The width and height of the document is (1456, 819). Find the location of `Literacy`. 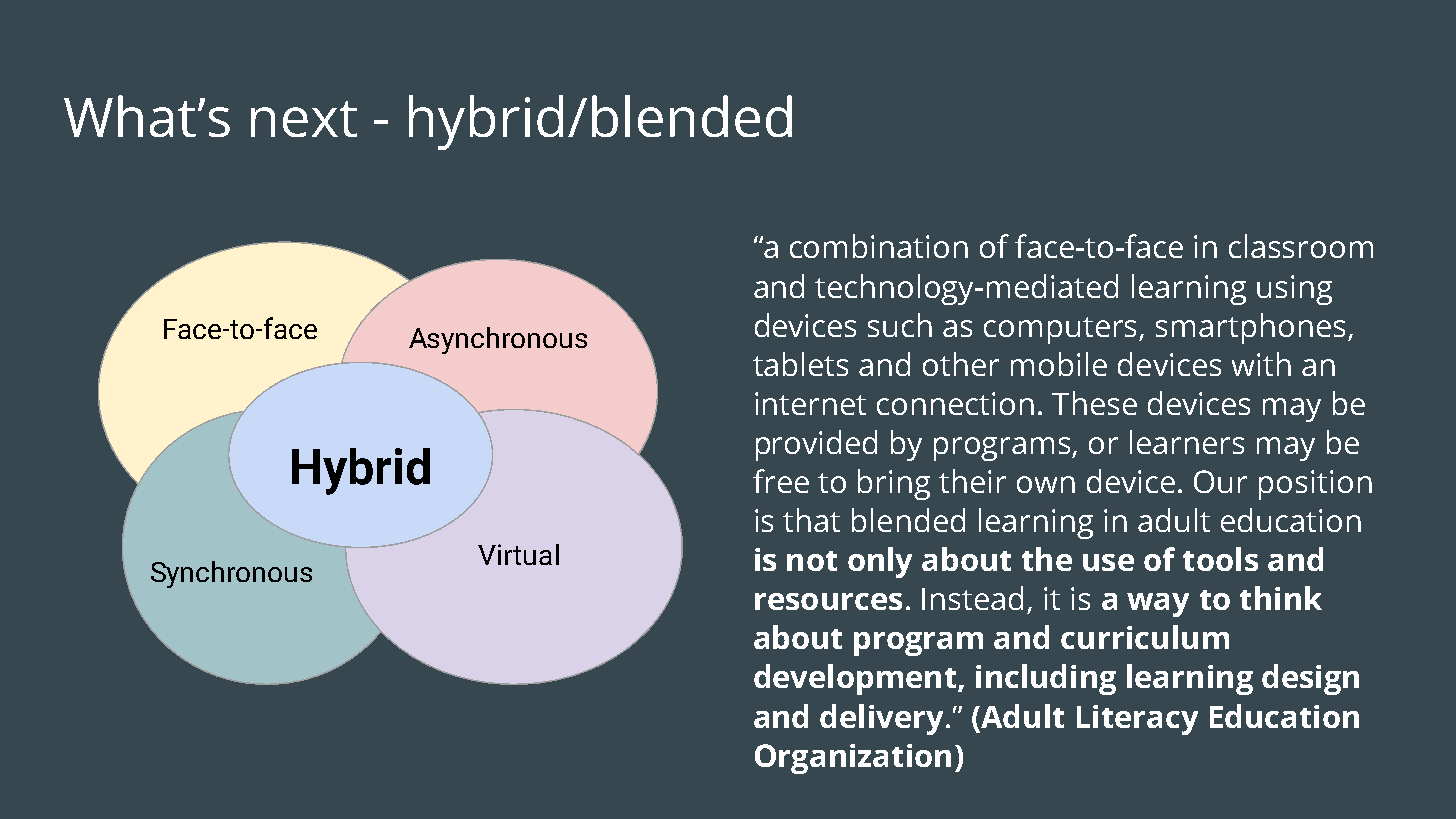

Literacy is located at coordinates (1137, 720).
